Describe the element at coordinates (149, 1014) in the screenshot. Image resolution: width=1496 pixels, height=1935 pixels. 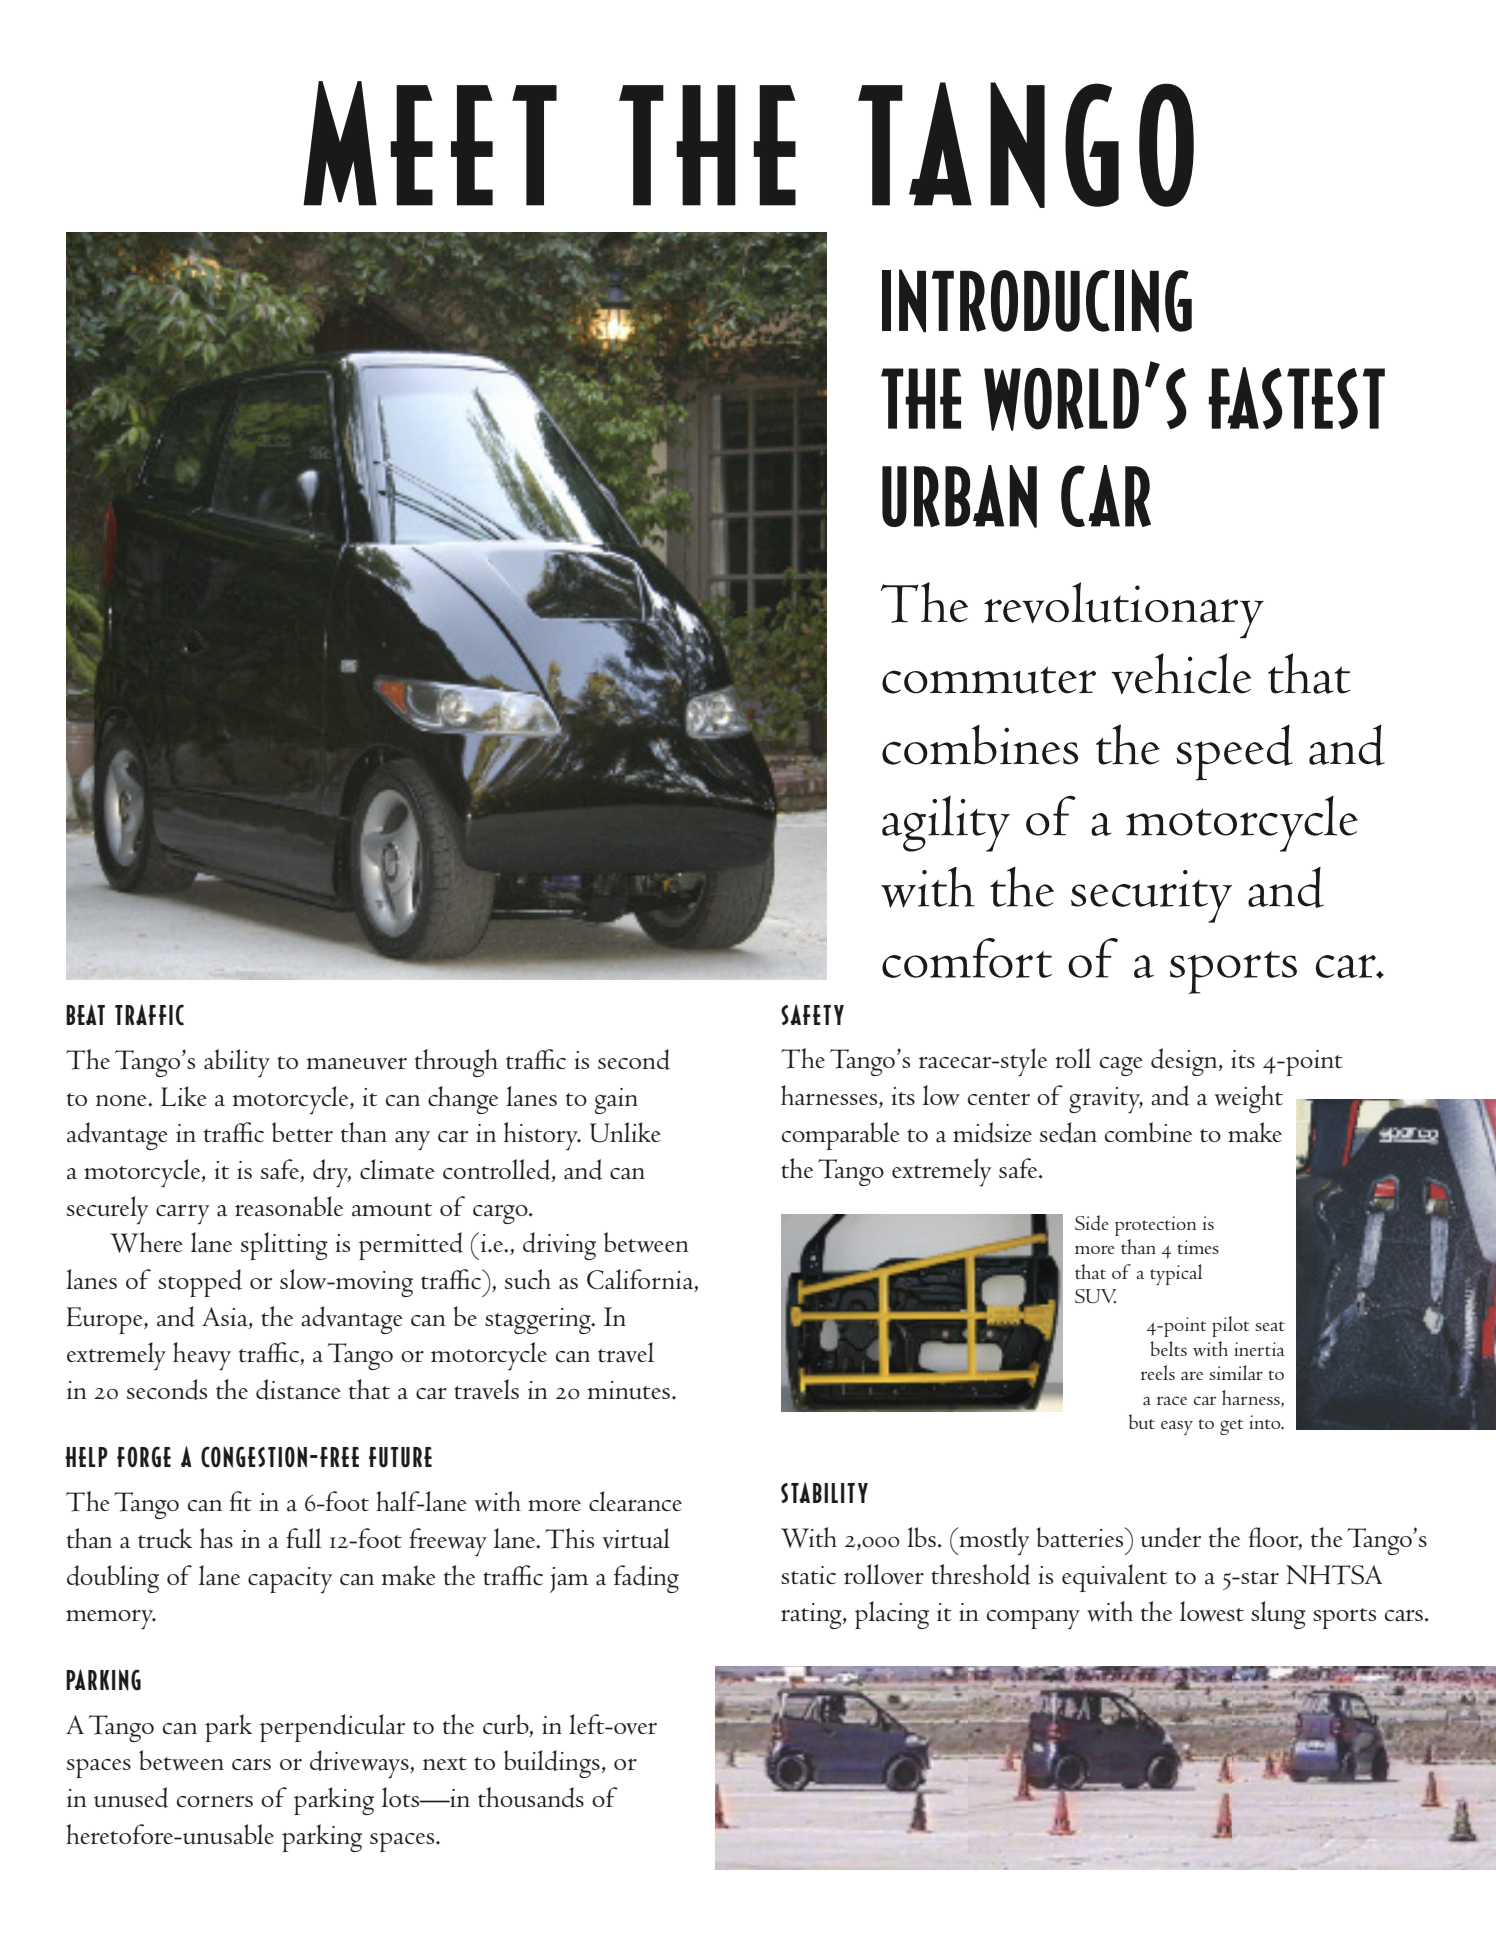
I see `traffic` at that location.
